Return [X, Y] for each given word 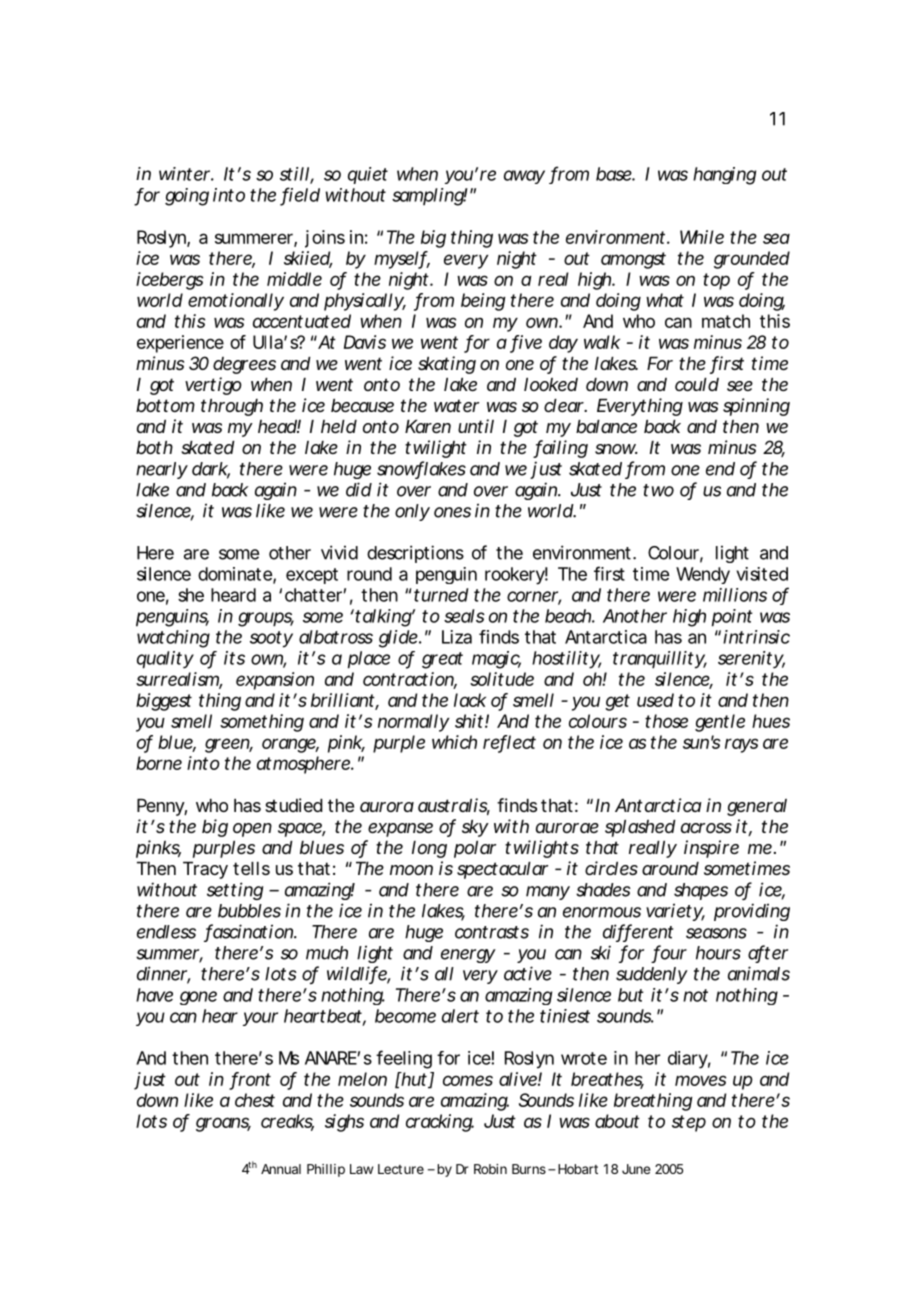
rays [741, 745]
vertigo [213, 386]
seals [464, 616]
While [702, 237]
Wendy [703, 575]
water [456, 405]
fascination [248, 932]
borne [159, 763]
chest [255, 1100]
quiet [368, 175]
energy [468, 956]
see [740, 386]
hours [718, 953]
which [454, 742]
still [294, 174]
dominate [235, 574]
